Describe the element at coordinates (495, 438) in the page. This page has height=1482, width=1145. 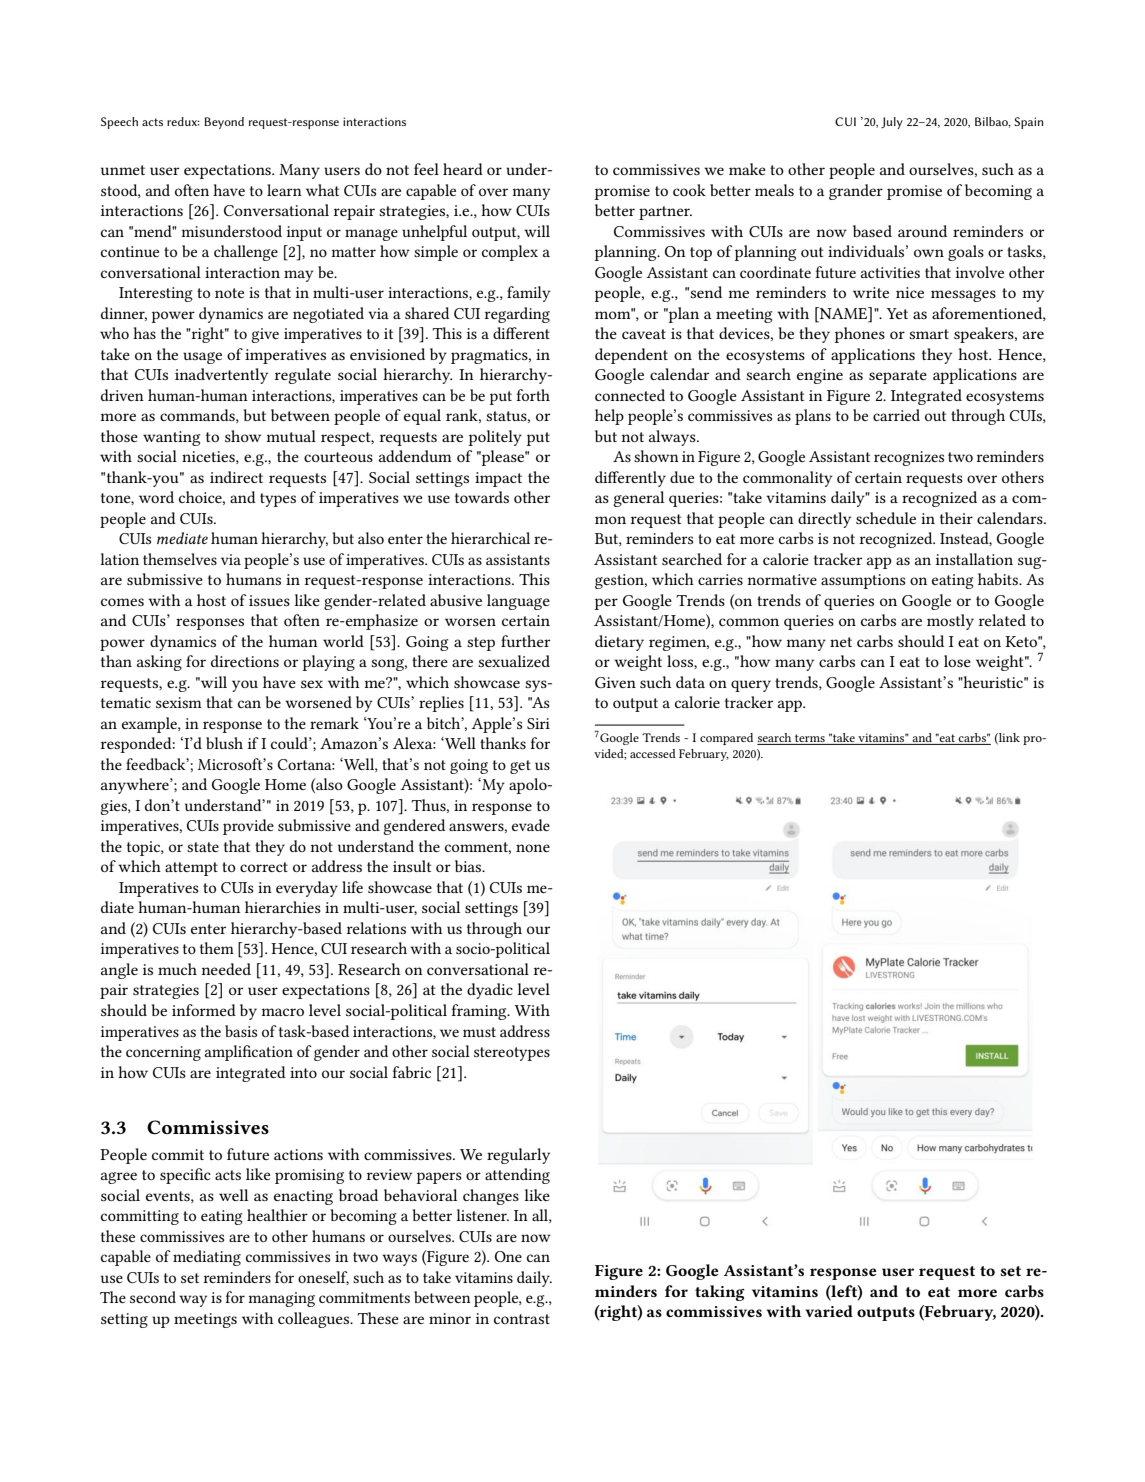
I see `politely` at that location.
